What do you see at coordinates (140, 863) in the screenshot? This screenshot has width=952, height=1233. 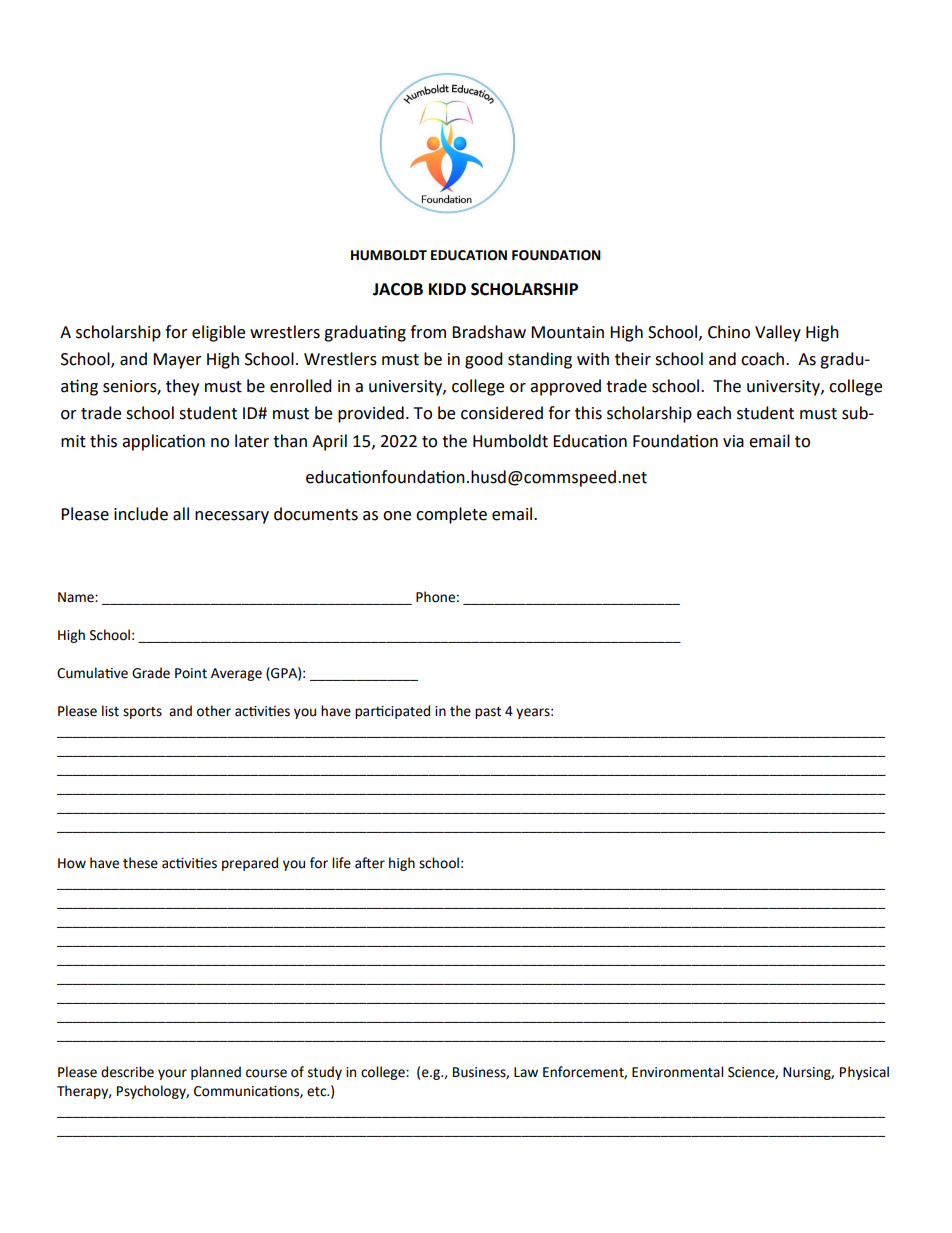 I see `these` at bounding box center [140, 863].
